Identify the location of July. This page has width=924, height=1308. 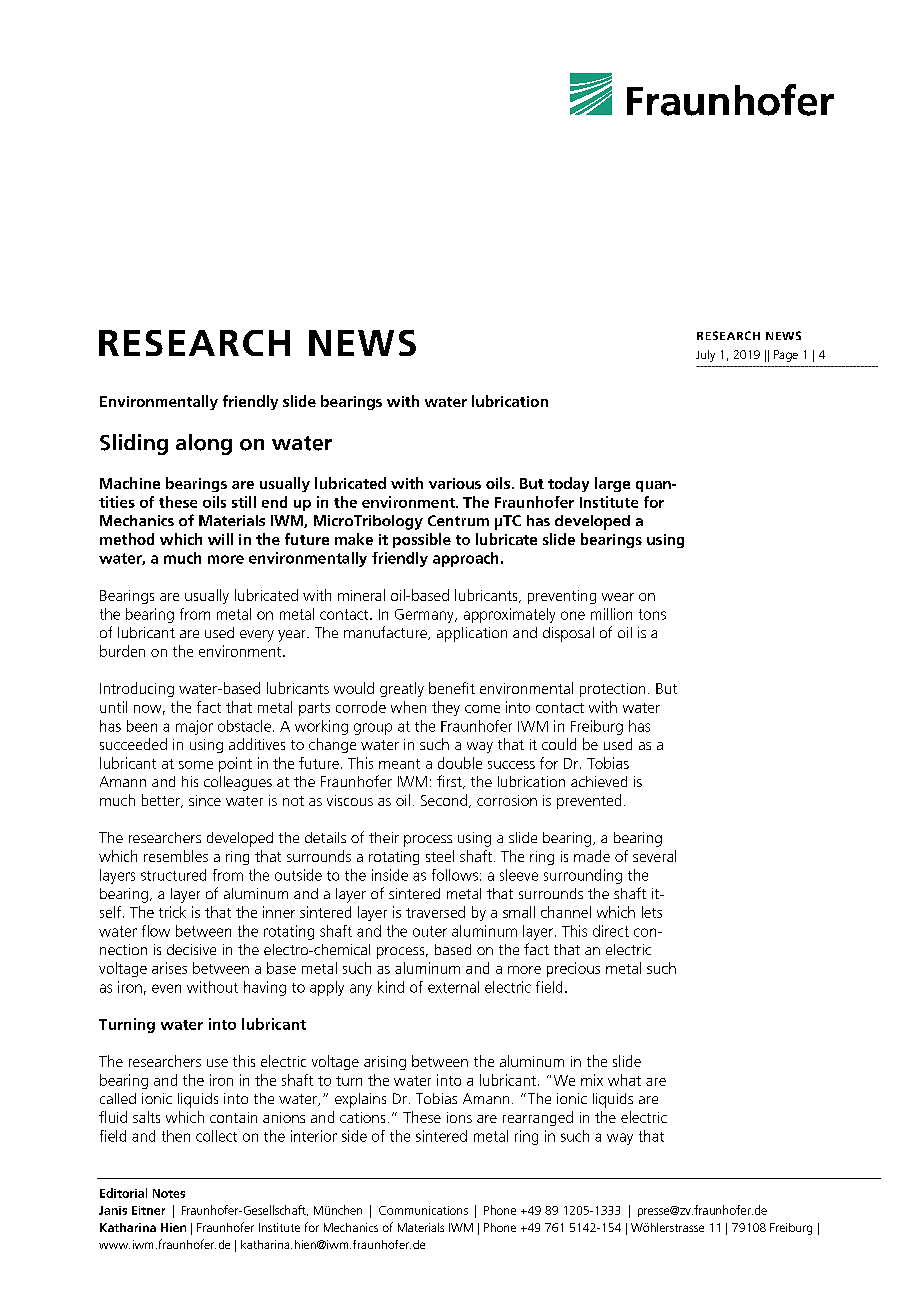
(705, 356).
